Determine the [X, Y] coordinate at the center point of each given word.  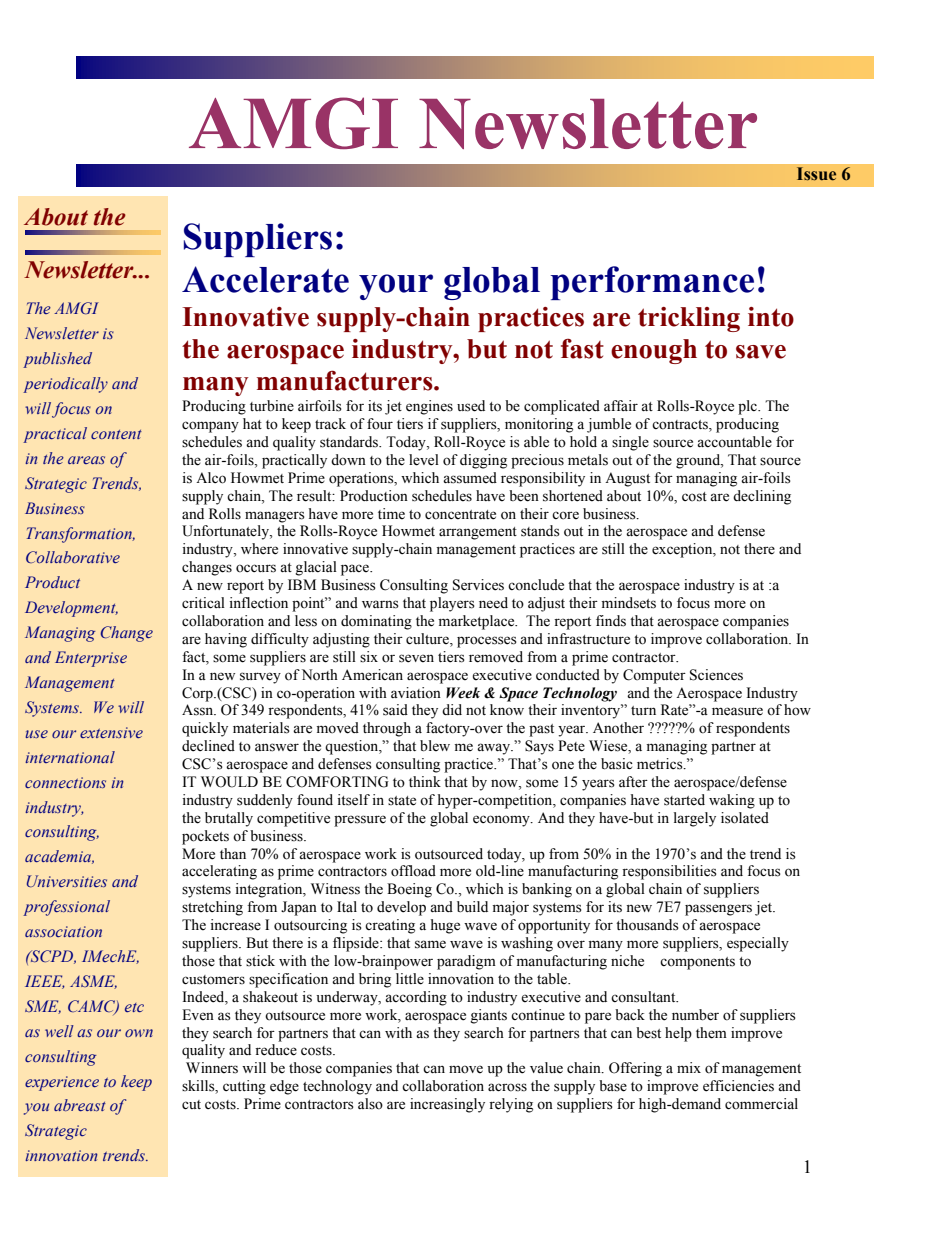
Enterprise [91, 659]
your [396, 287]
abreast [80, 1105]
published [57, 360]
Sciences [716, 675]
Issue [816, 174]
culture [428, 640]
